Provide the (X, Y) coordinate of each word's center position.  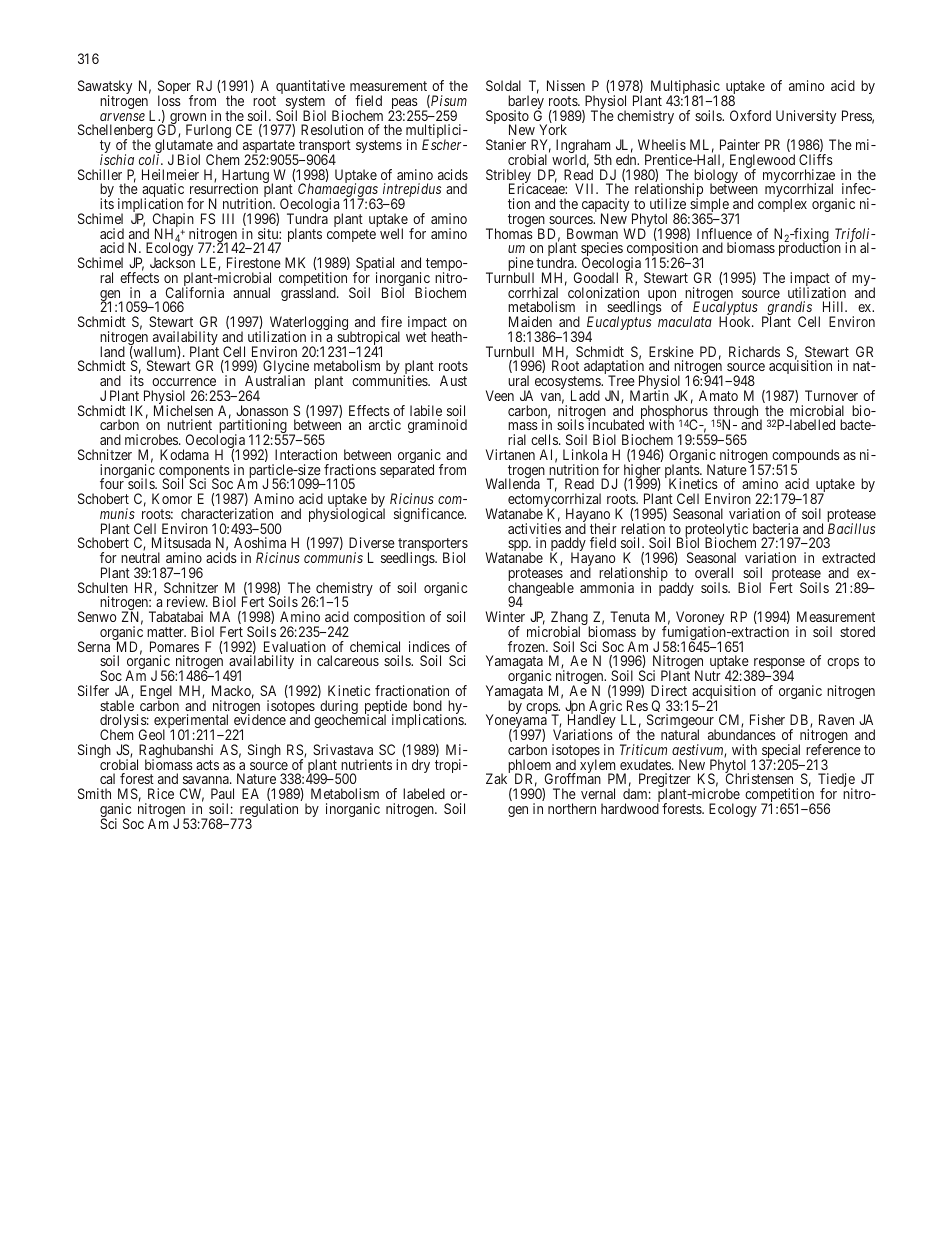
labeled (424, 793)
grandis (788, 309)
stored (857, 631)
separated (407, 471)
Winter (505, 616)
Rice (161, 793)
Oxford (750, 115)
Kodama (184, 454)
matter (166, 632)
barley (526, 103)
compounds (805, 457)
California (195, 292)
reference (833, 749)
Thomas (509, 233)
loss (169, 100)
